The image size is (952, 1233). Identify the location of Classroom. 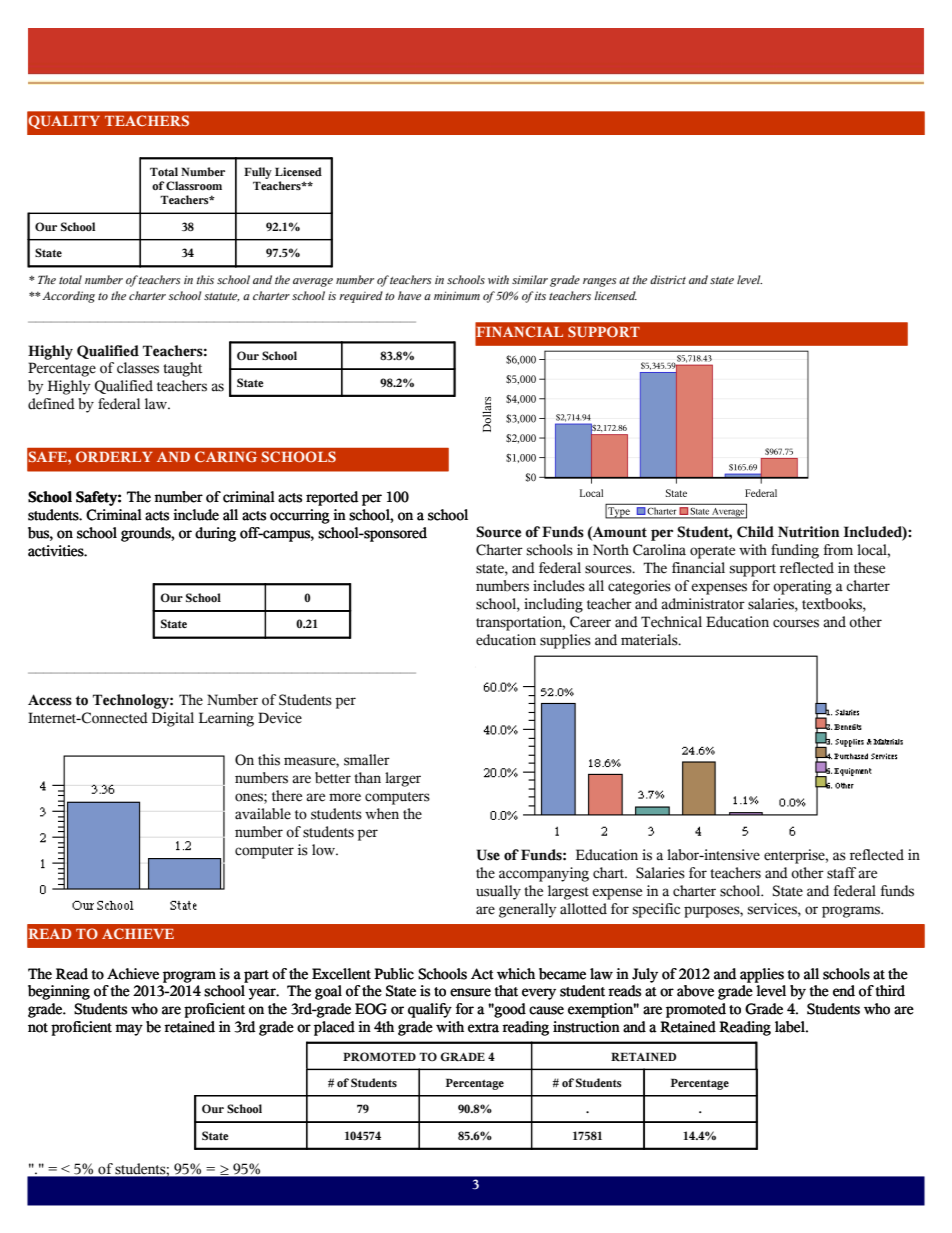
(194, 185).
